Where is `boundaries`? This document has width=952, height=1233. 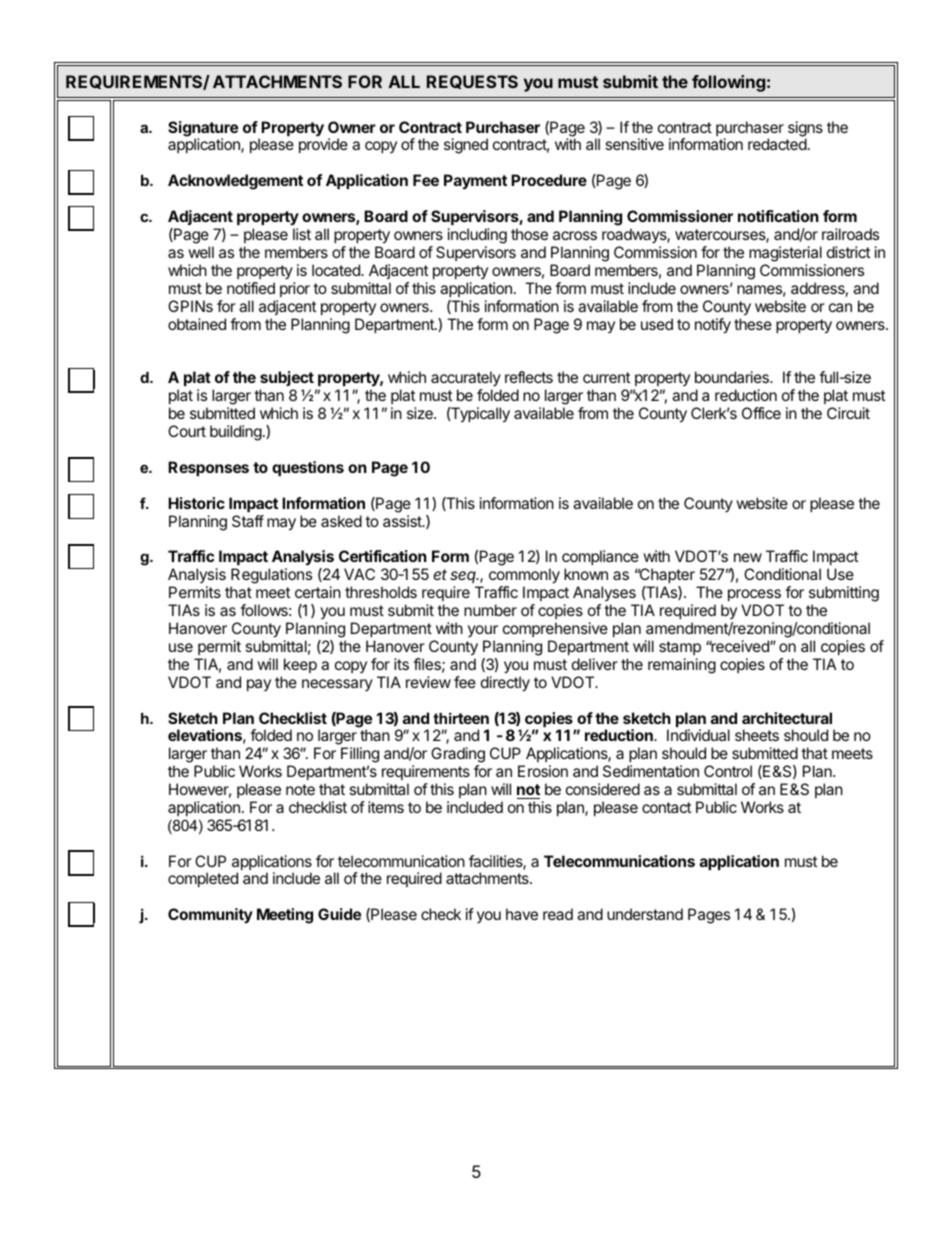 boundaries is located at coordinates (733, 377).
